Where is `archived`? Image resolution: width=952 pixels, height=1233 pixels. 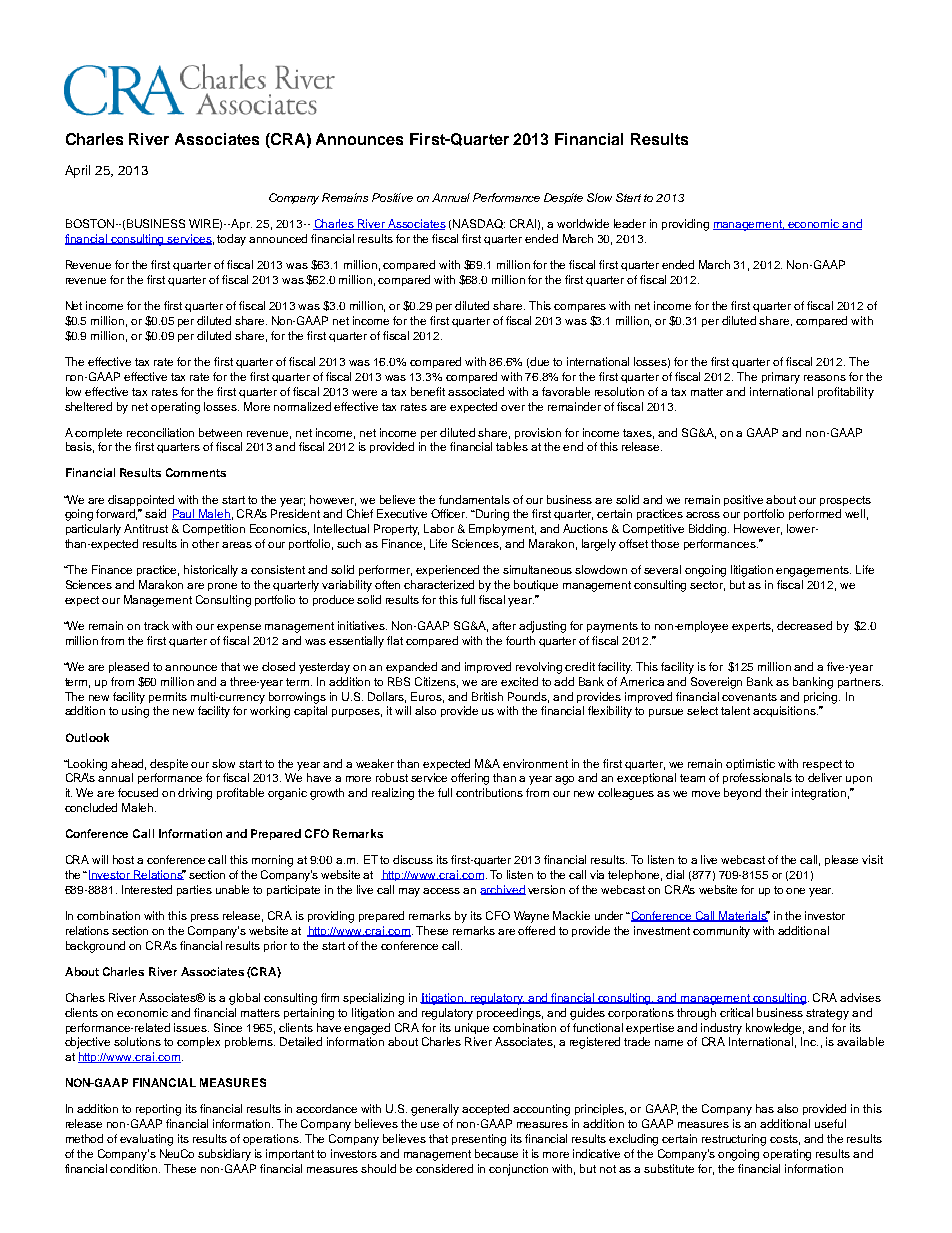
archived is located at coordinates (503, 890).
